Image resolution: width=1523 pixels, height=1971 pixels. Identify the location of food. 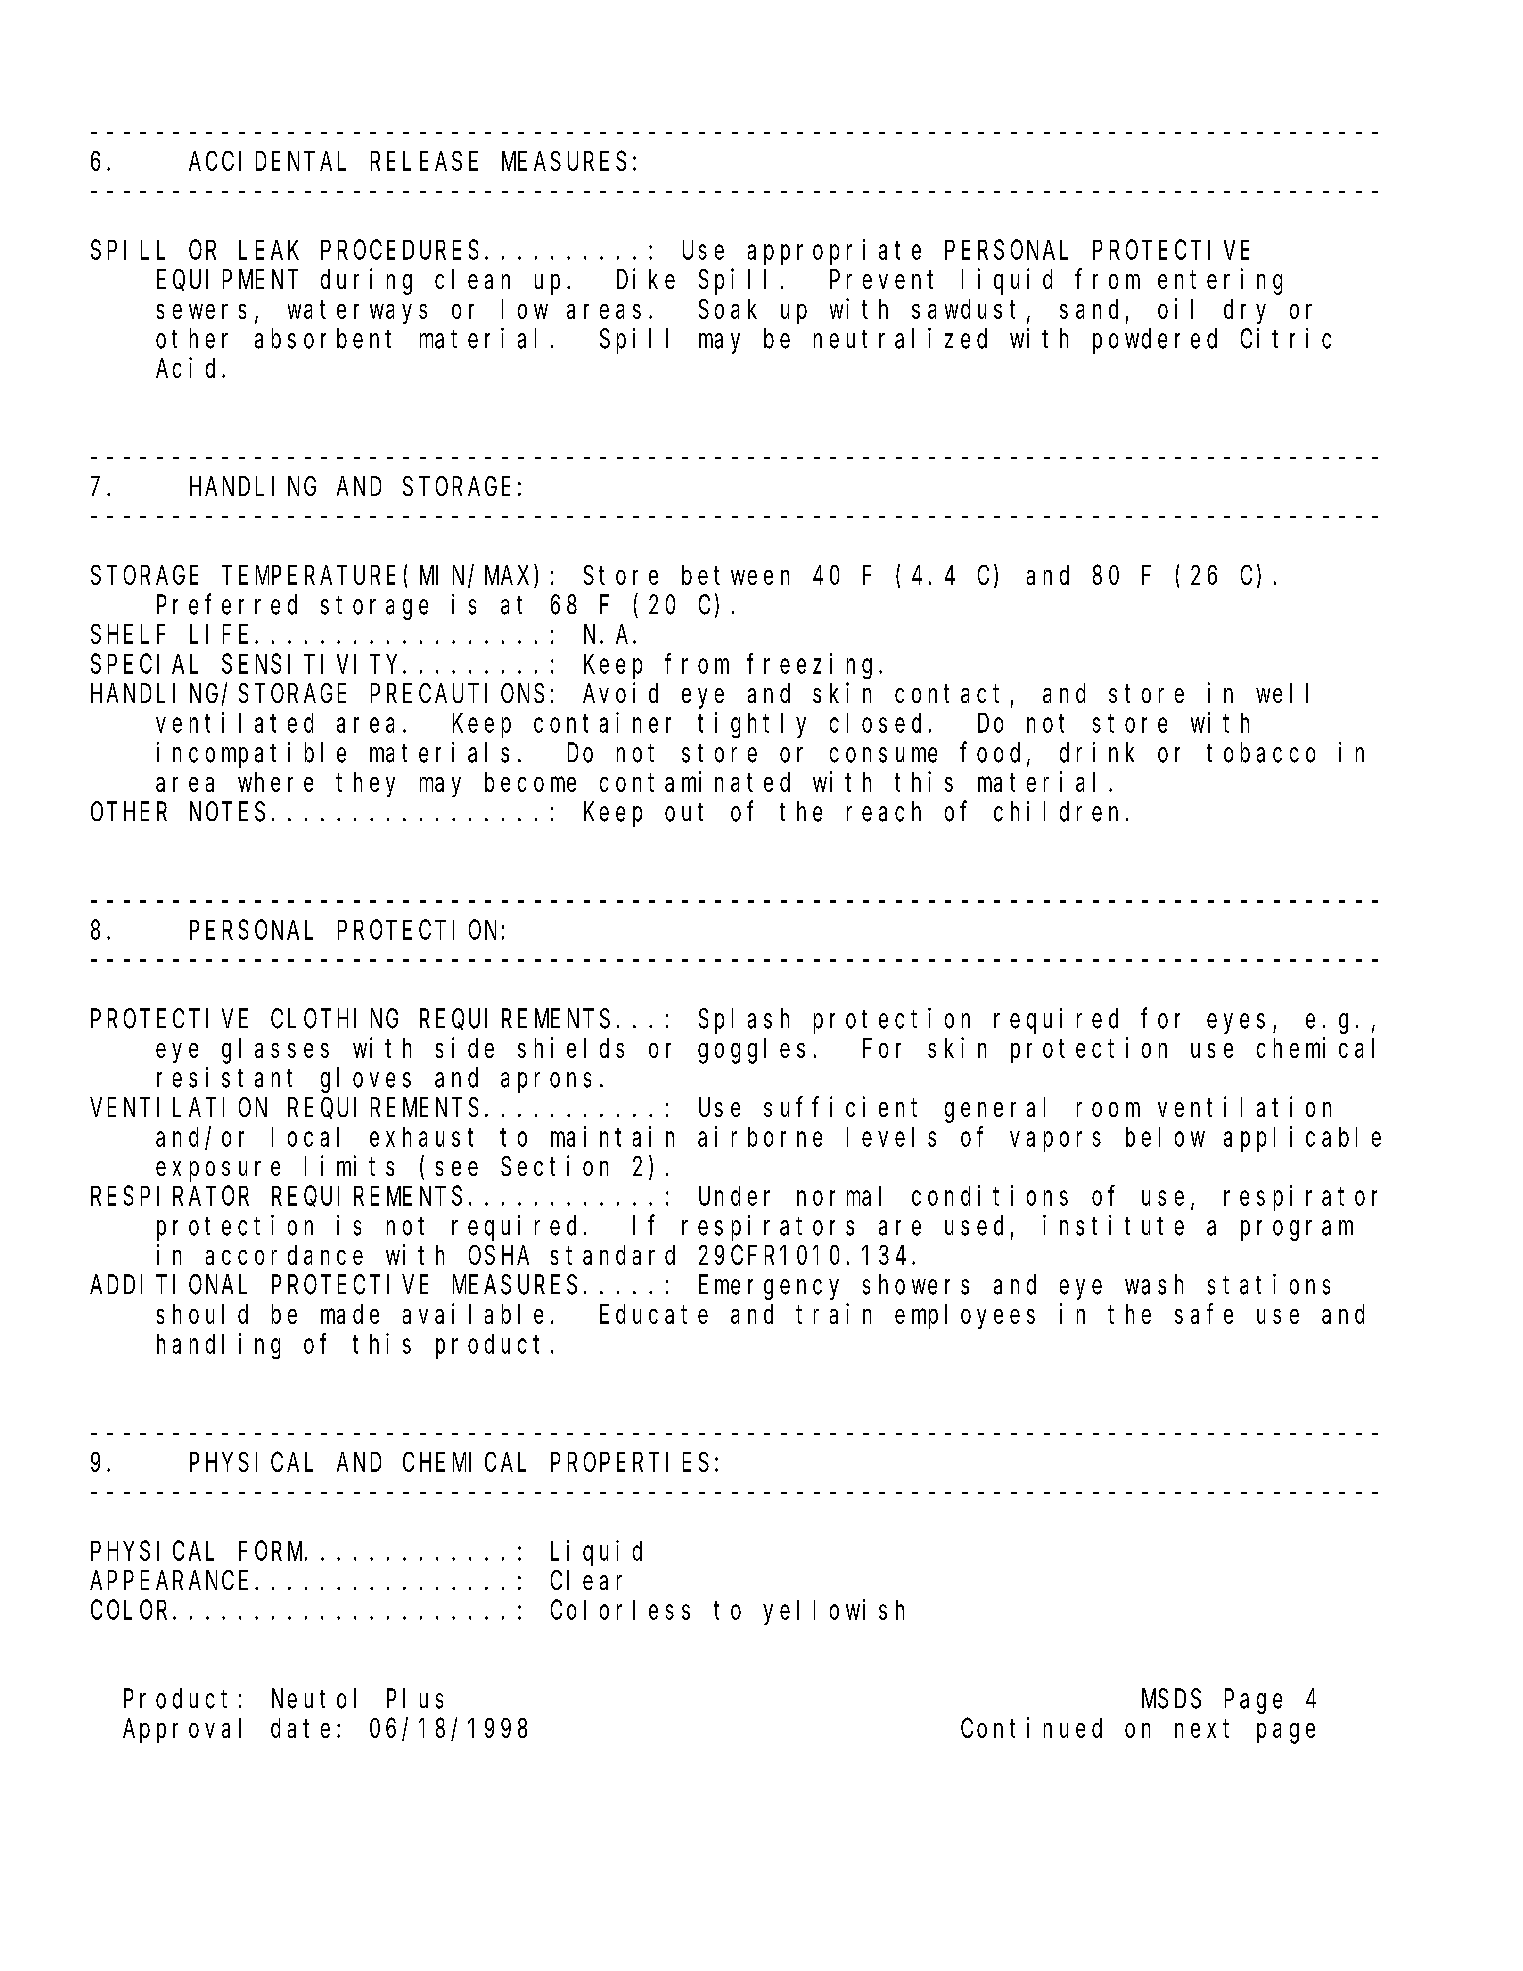
(994, 753).
